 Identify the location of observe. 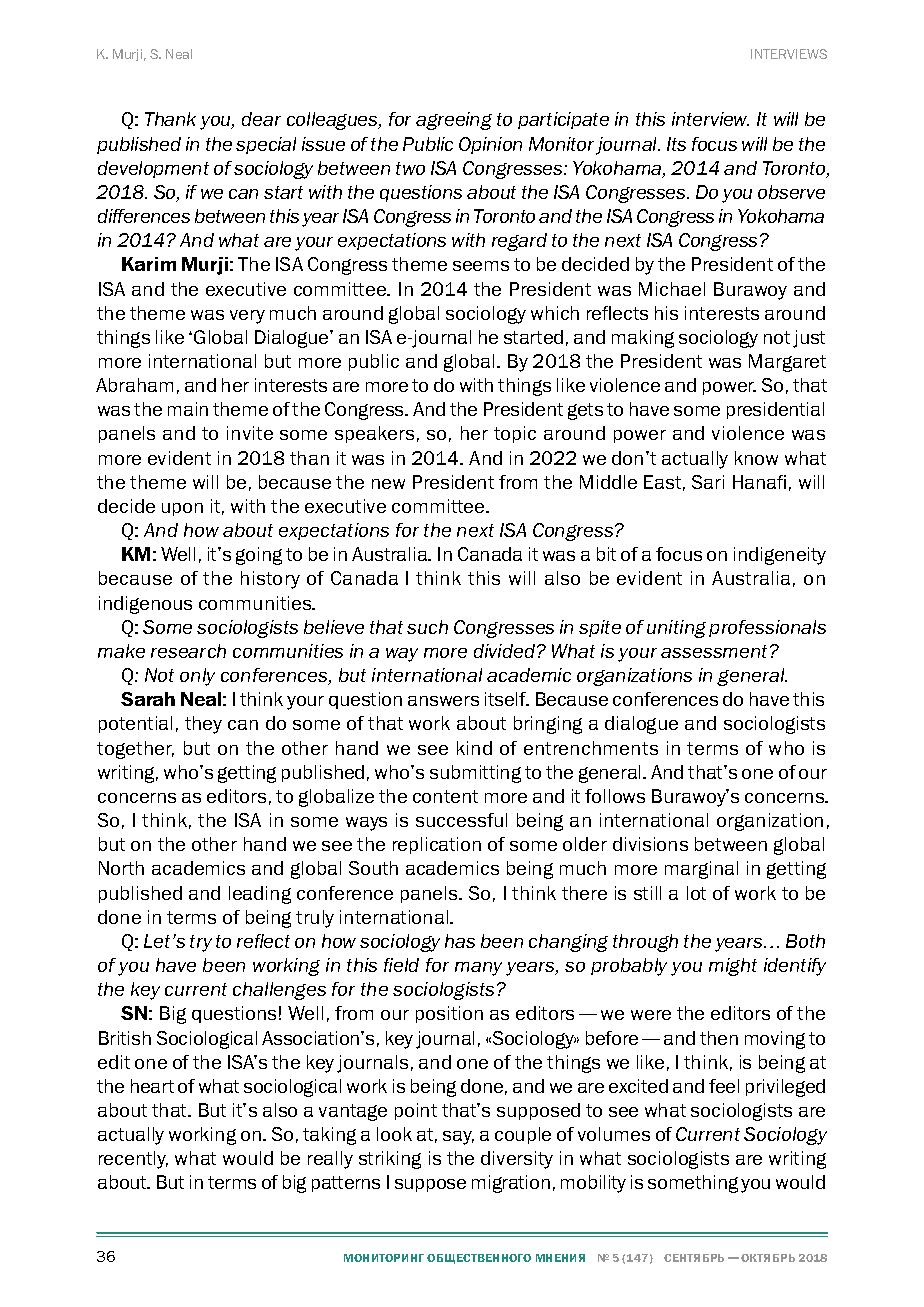
(791, 192).
